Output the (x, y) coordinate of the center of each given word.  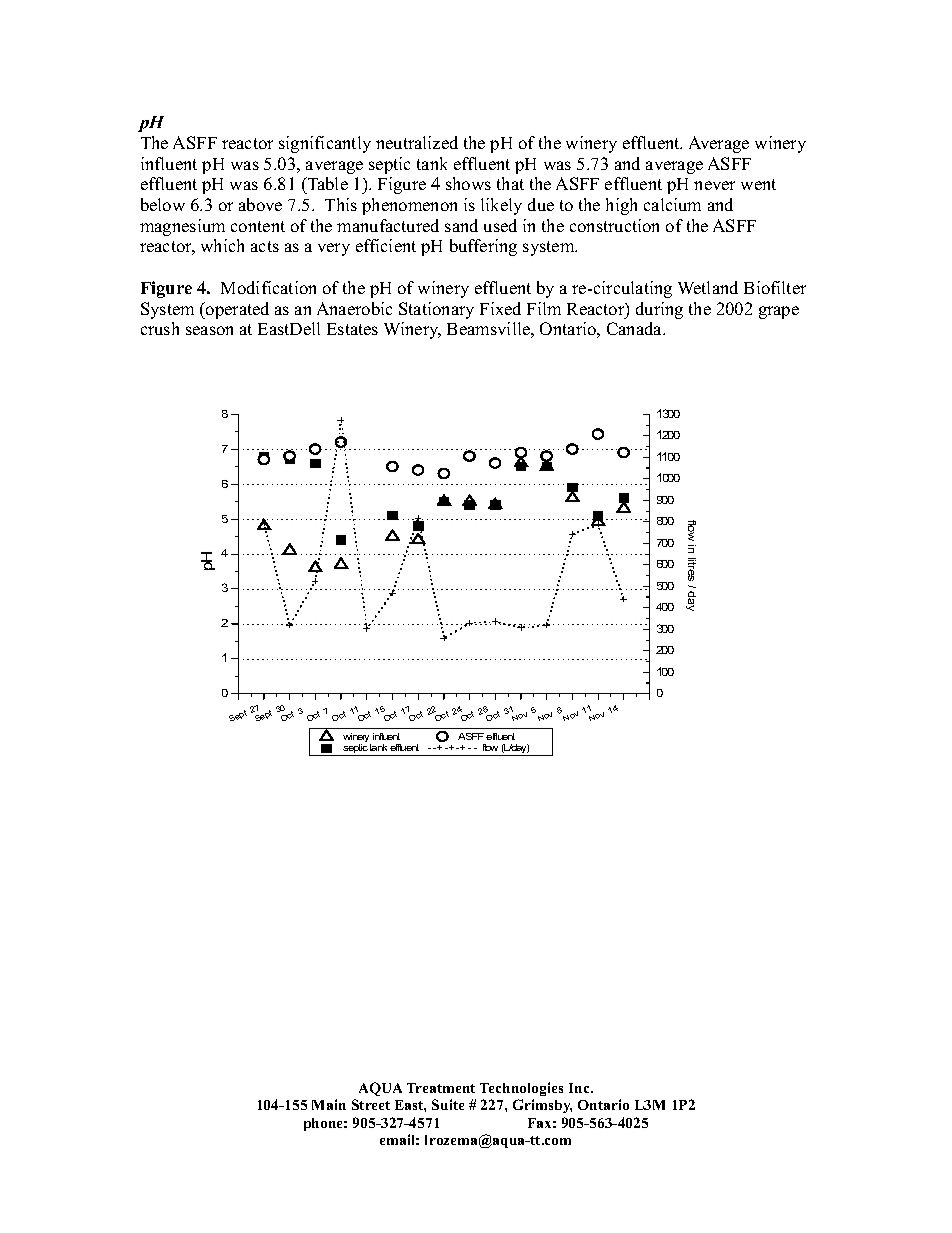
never (714, 185)
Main (329, 1104)
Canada (635, 328)
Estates (352, 329)
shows (468, 183)
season (209, 330)
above (260, 204)
